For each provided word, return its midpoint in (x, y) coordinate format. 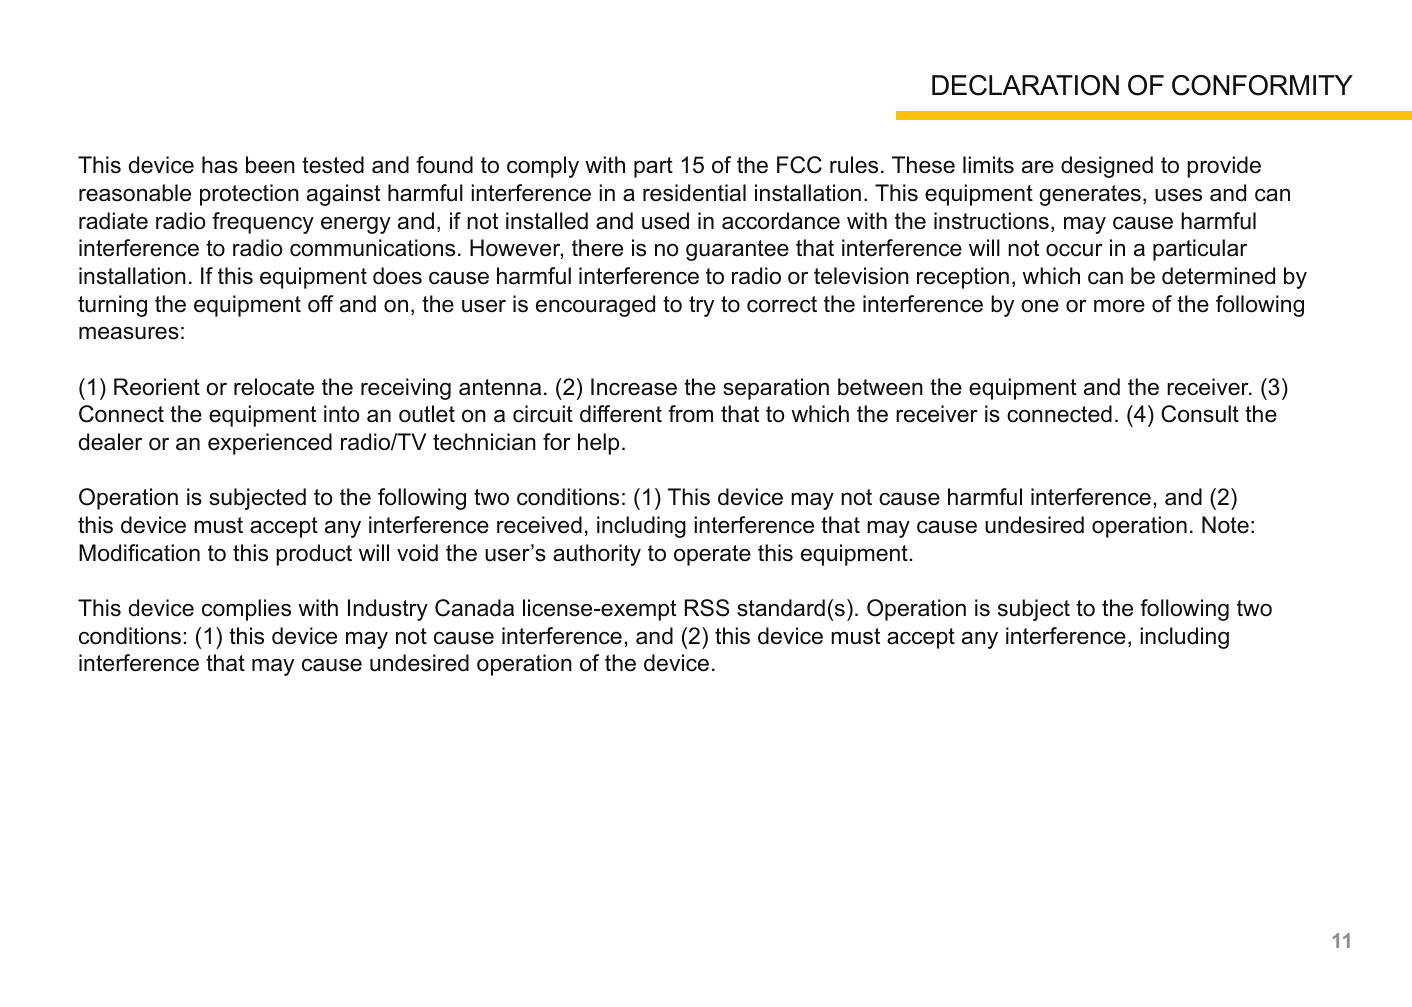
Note (1225, 525)
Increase (634, 387)
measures (129, 333)
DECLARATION (1025, 85)
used (665, 221)
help (598, 444)
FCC (799, 165)
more (1119, 306)
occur (1074, 250)
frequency (263, 223)
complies (246, 610)
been (270, 165)
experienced (270, 444)
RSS (707, 608)
